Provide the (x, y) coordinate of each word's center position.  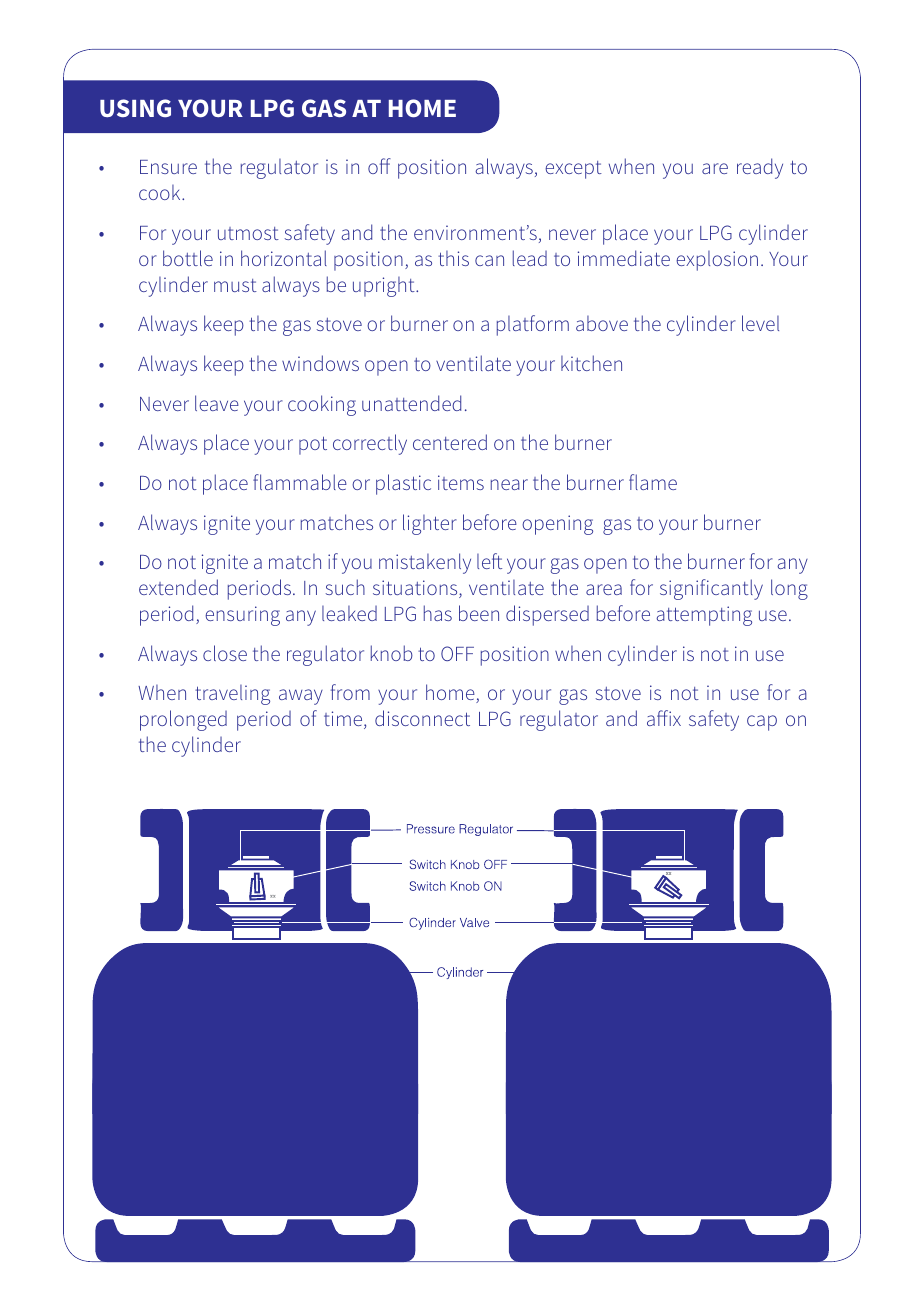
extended (178, 587)
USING (135, 108)
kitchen (591, 363)
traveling (232, 695)
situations (416, 589)
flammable (300, 482)
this (453, 258)
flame (653, 482)
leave (217, 403)
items (461, 482)
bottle (188, 258)
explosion (717, 261)
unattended (411, 403)
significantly (711, 589)
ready (760, 168)
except (573, 170)
